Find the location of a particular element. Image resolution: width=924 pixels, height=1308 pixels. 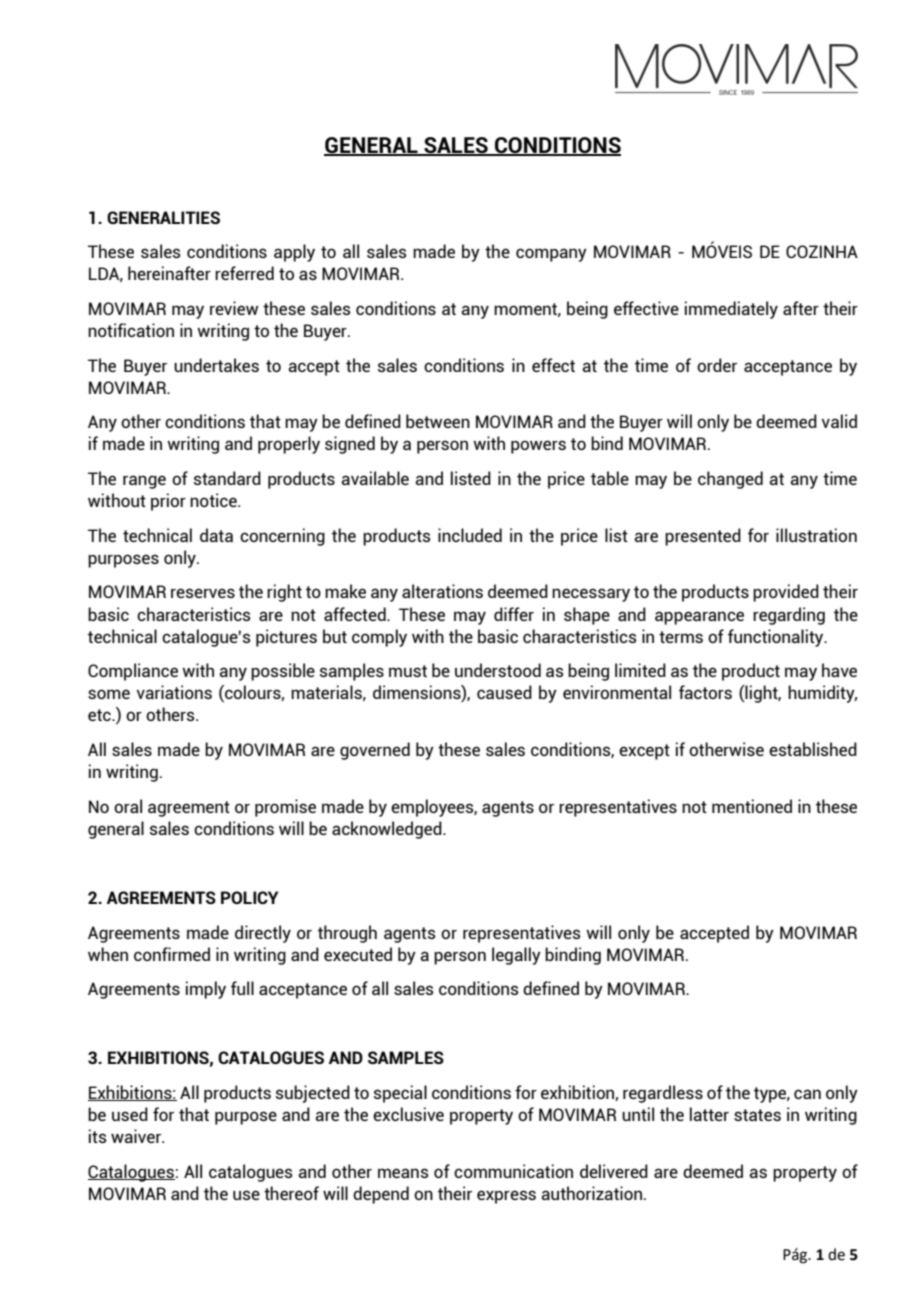

immediately is located at coordinates (731, 310).
